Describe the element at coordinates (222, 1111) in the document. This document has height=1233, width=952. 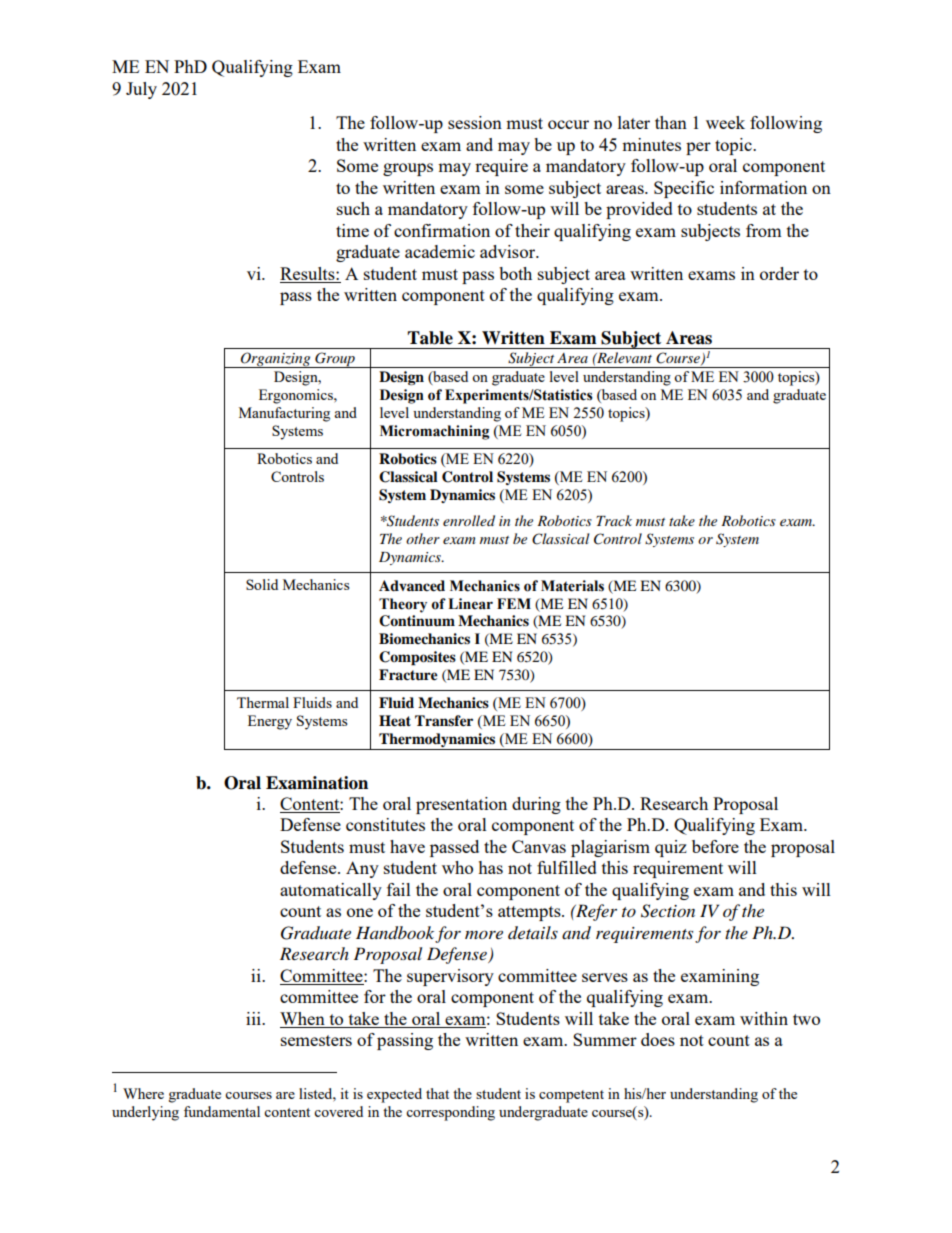
I see `fundamental` at that location.
